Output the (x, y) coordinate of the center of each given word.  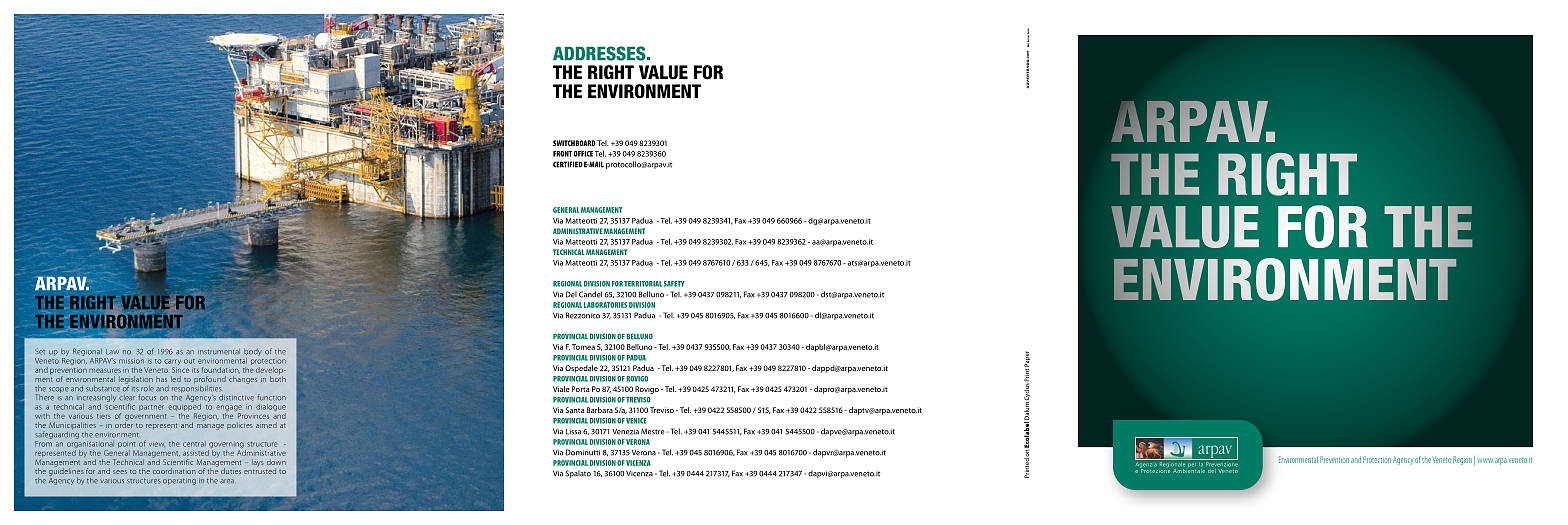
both (278, 379)
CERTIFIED (568, 164)
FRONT (562, 154)
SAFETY (674, 284)
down (276, 462)
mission (131, 361)
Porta (580, 389)
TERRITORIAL (643, 284)
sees (120, 472)
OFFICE (583, 154)
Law (112, 351)
